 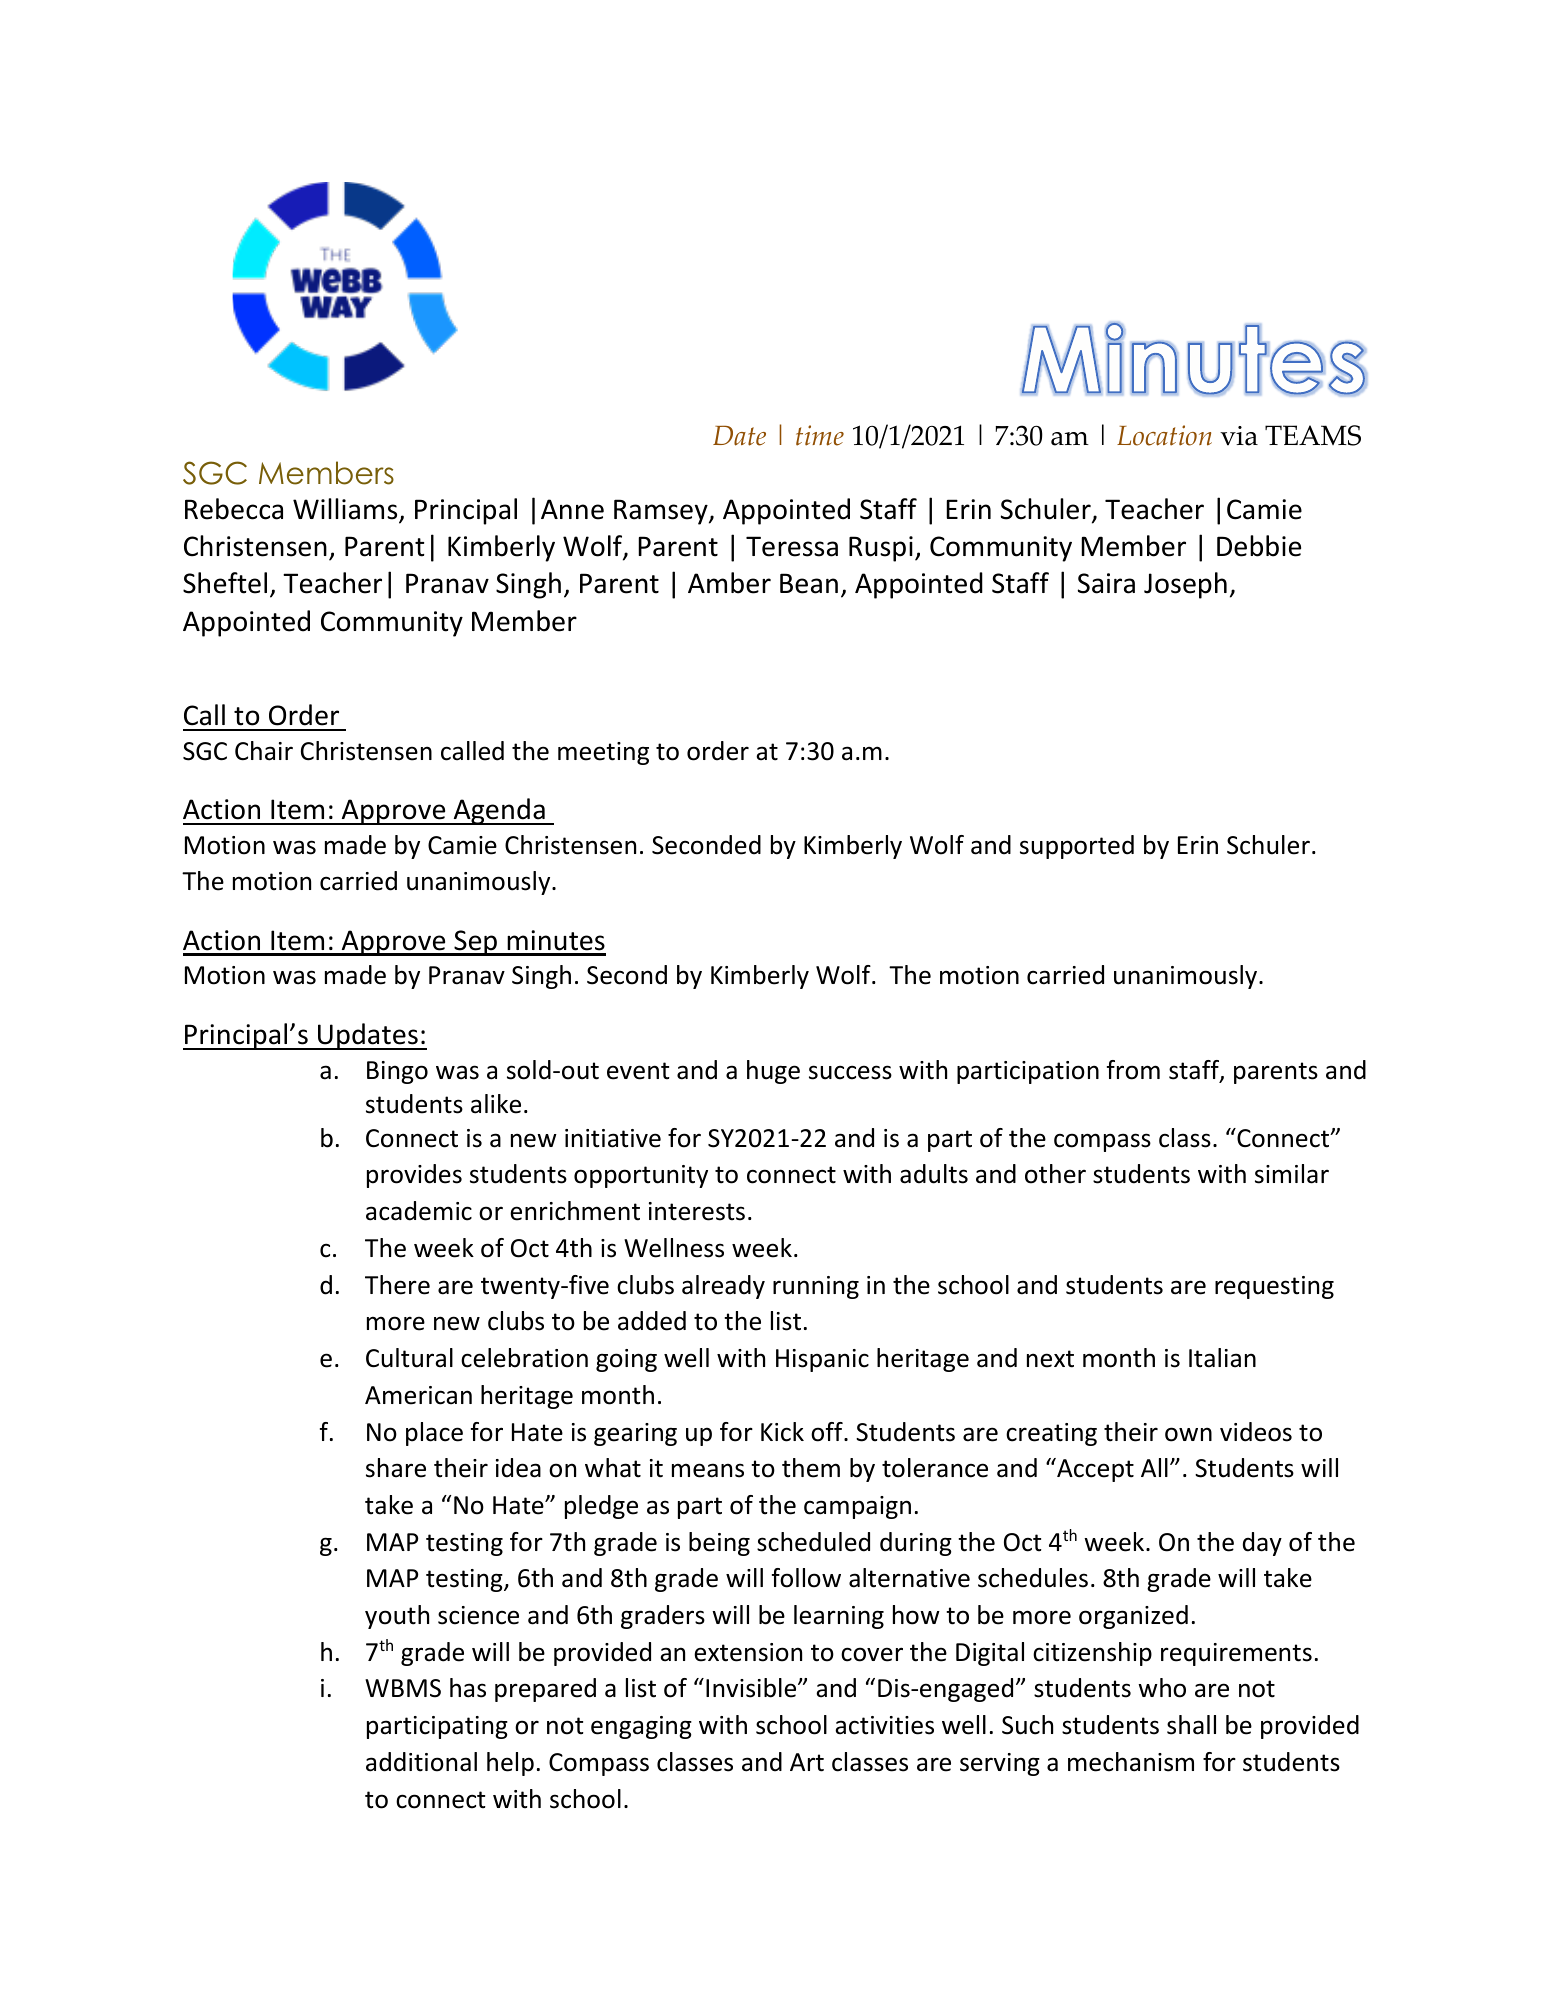 I want to click on meeting, so click(x=603, y=753).
